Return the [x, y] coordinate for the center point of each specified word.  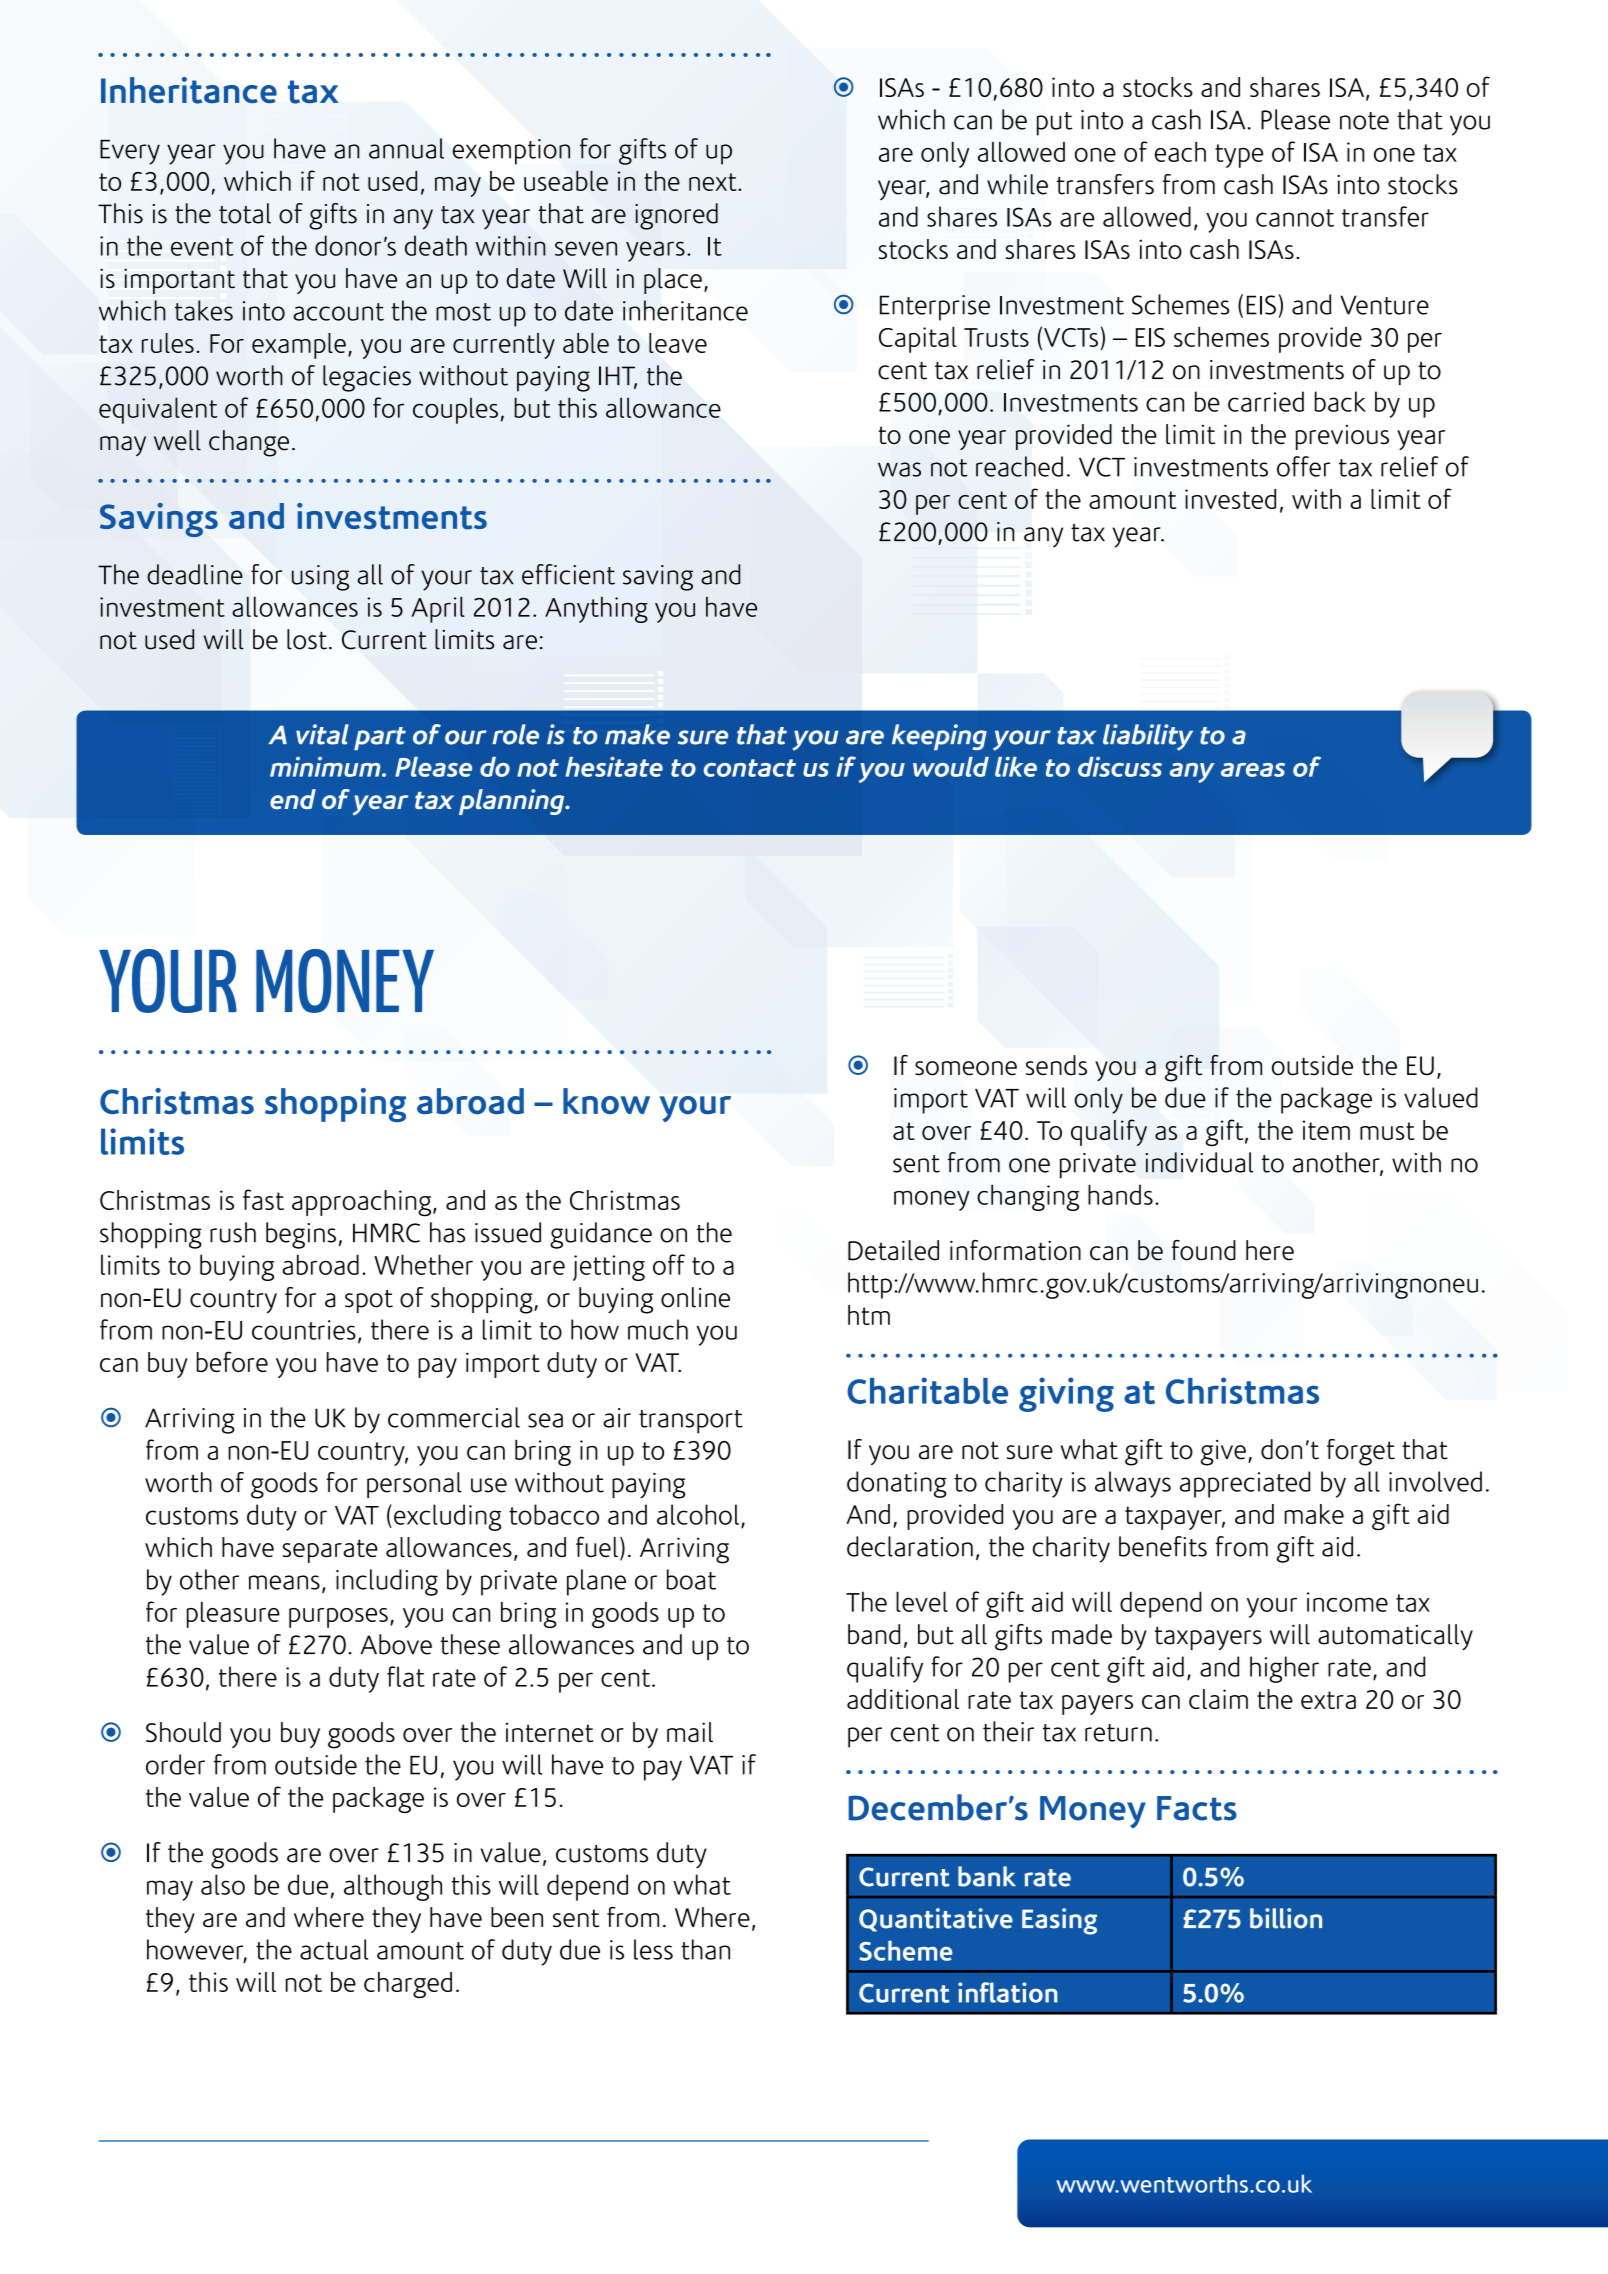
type [1239, 156]
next [714, 182]
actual [334, 1949]
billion [1286, 1918]
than [705, 1949]
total [245, 213]
